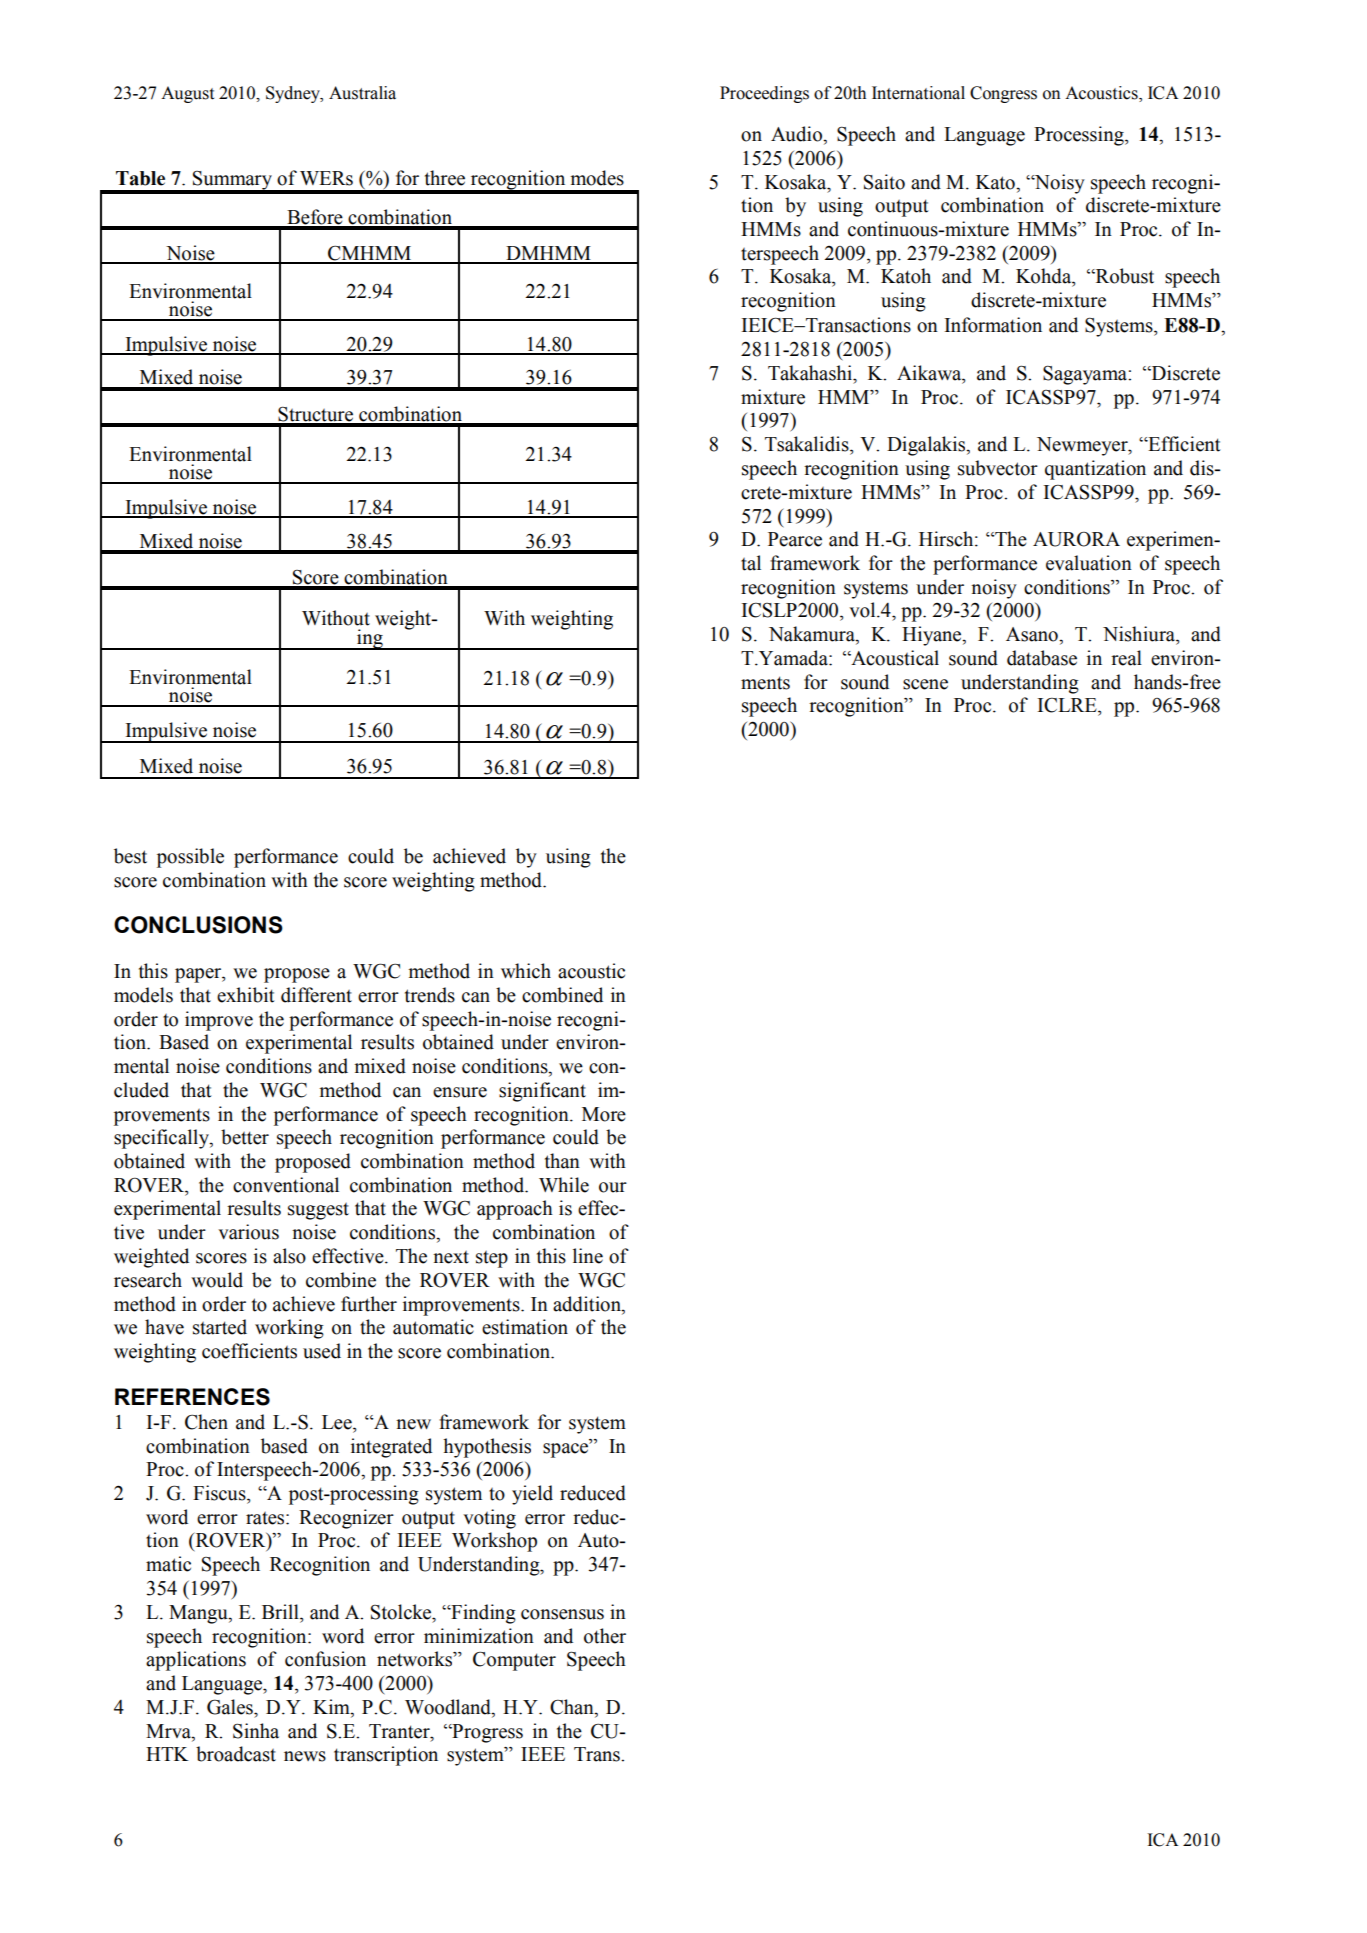 Image resolution: width=1367 pixels, height=1933 pixels. I want to click on Gales, so click(231, 1707).
